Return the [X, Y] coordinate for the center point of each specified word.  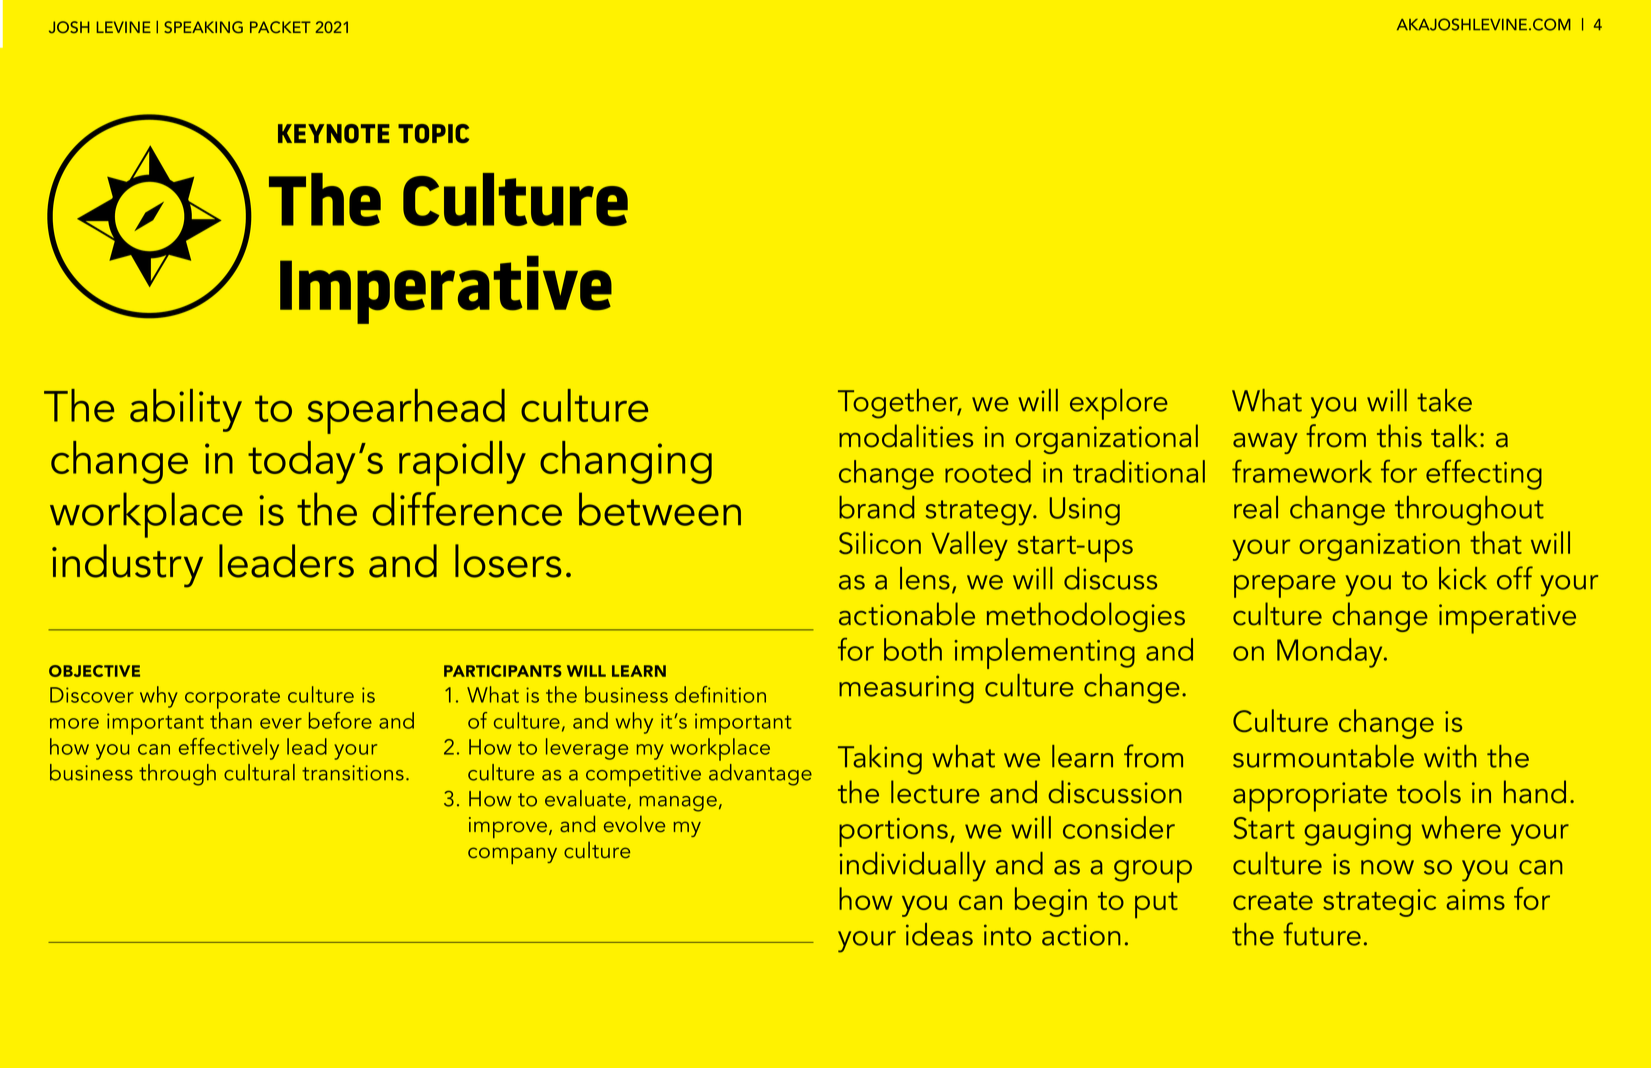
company [512, 855]
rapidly [462, 463]
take [1444, 400]
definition [720, 694]
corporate [232, 699]
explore [1119, 404]
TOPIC [433, 133]
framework [1302, 471]
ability [186, 410]
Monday [1331, 653]
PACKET [280, 27]
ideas [939, 934]
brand [876, 507]
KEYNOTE [334, 133]
